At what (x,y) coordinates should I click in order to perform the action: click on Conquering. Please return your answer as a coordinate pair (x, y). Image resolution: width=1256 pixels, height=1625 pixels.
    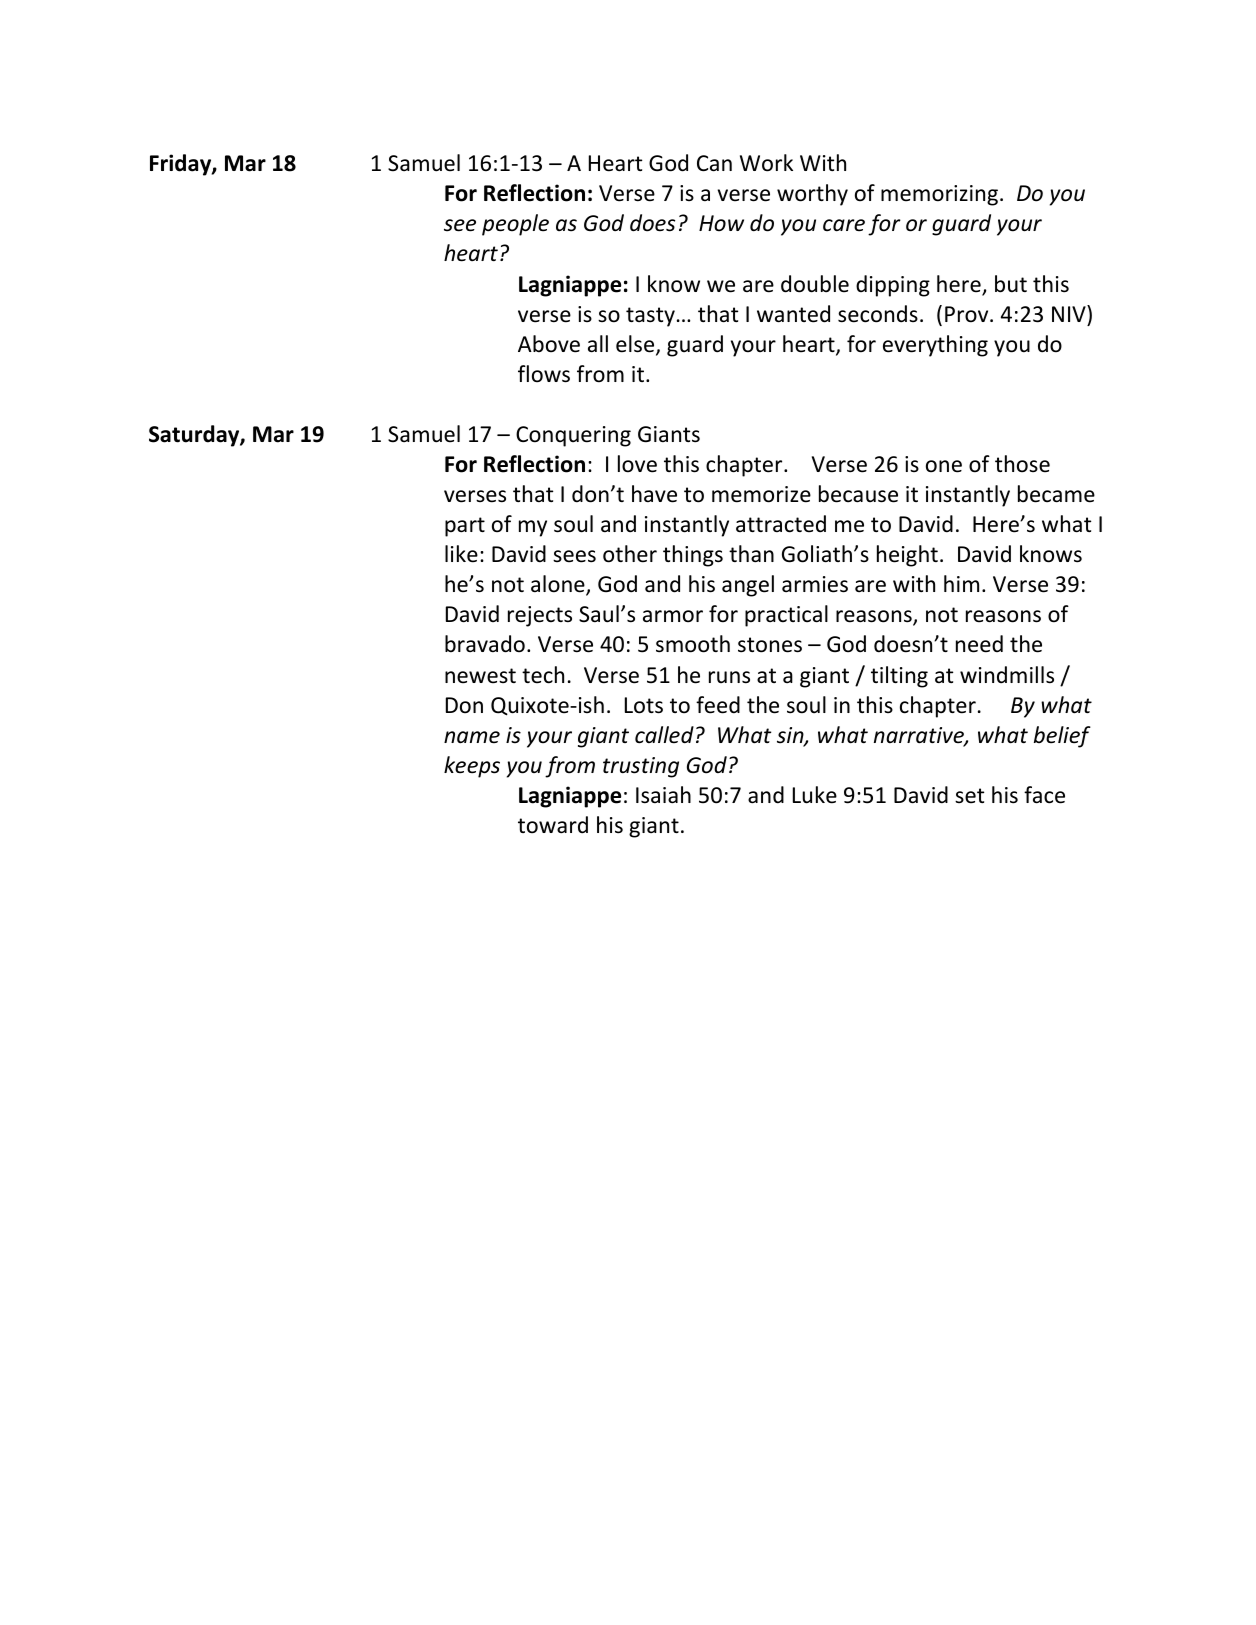
    Looking at the image, I should click on (573, 436).
